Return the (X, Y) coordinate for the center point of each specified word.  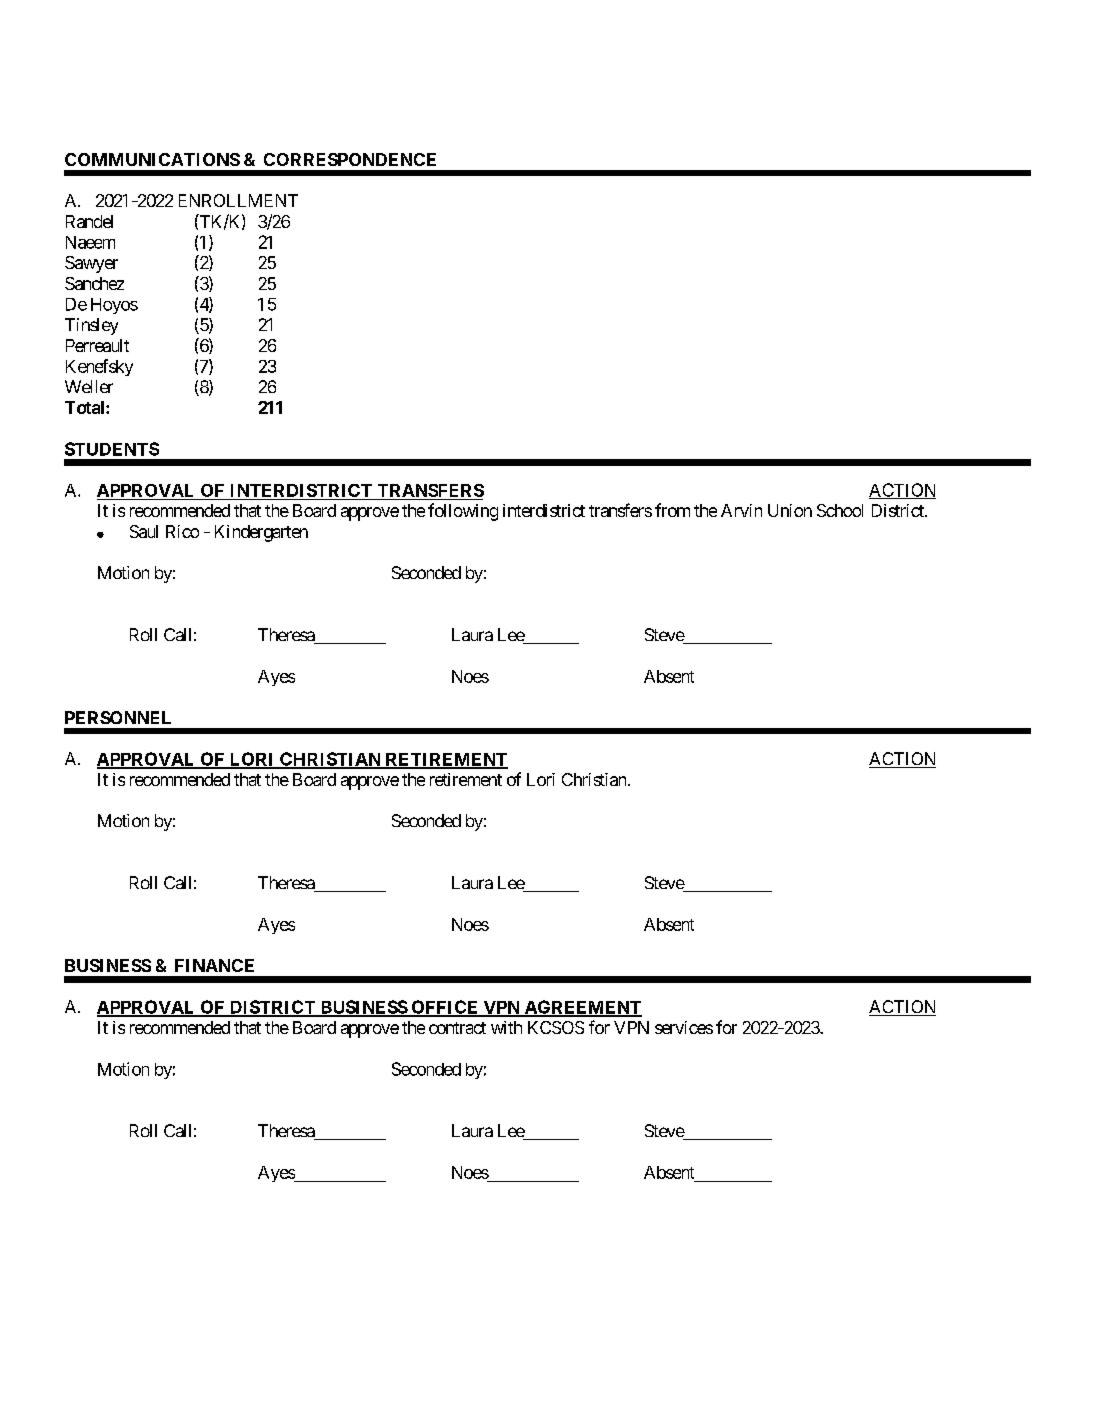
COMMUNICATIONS (152, 159)
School (840, 510)
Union (790, 510)
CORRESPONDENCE (350, 159)
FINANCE (214, 965)
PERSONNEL (118, 717)
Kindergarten (261, 533)
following (463, 512)
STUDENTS (112, 449)
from (672, 510)
